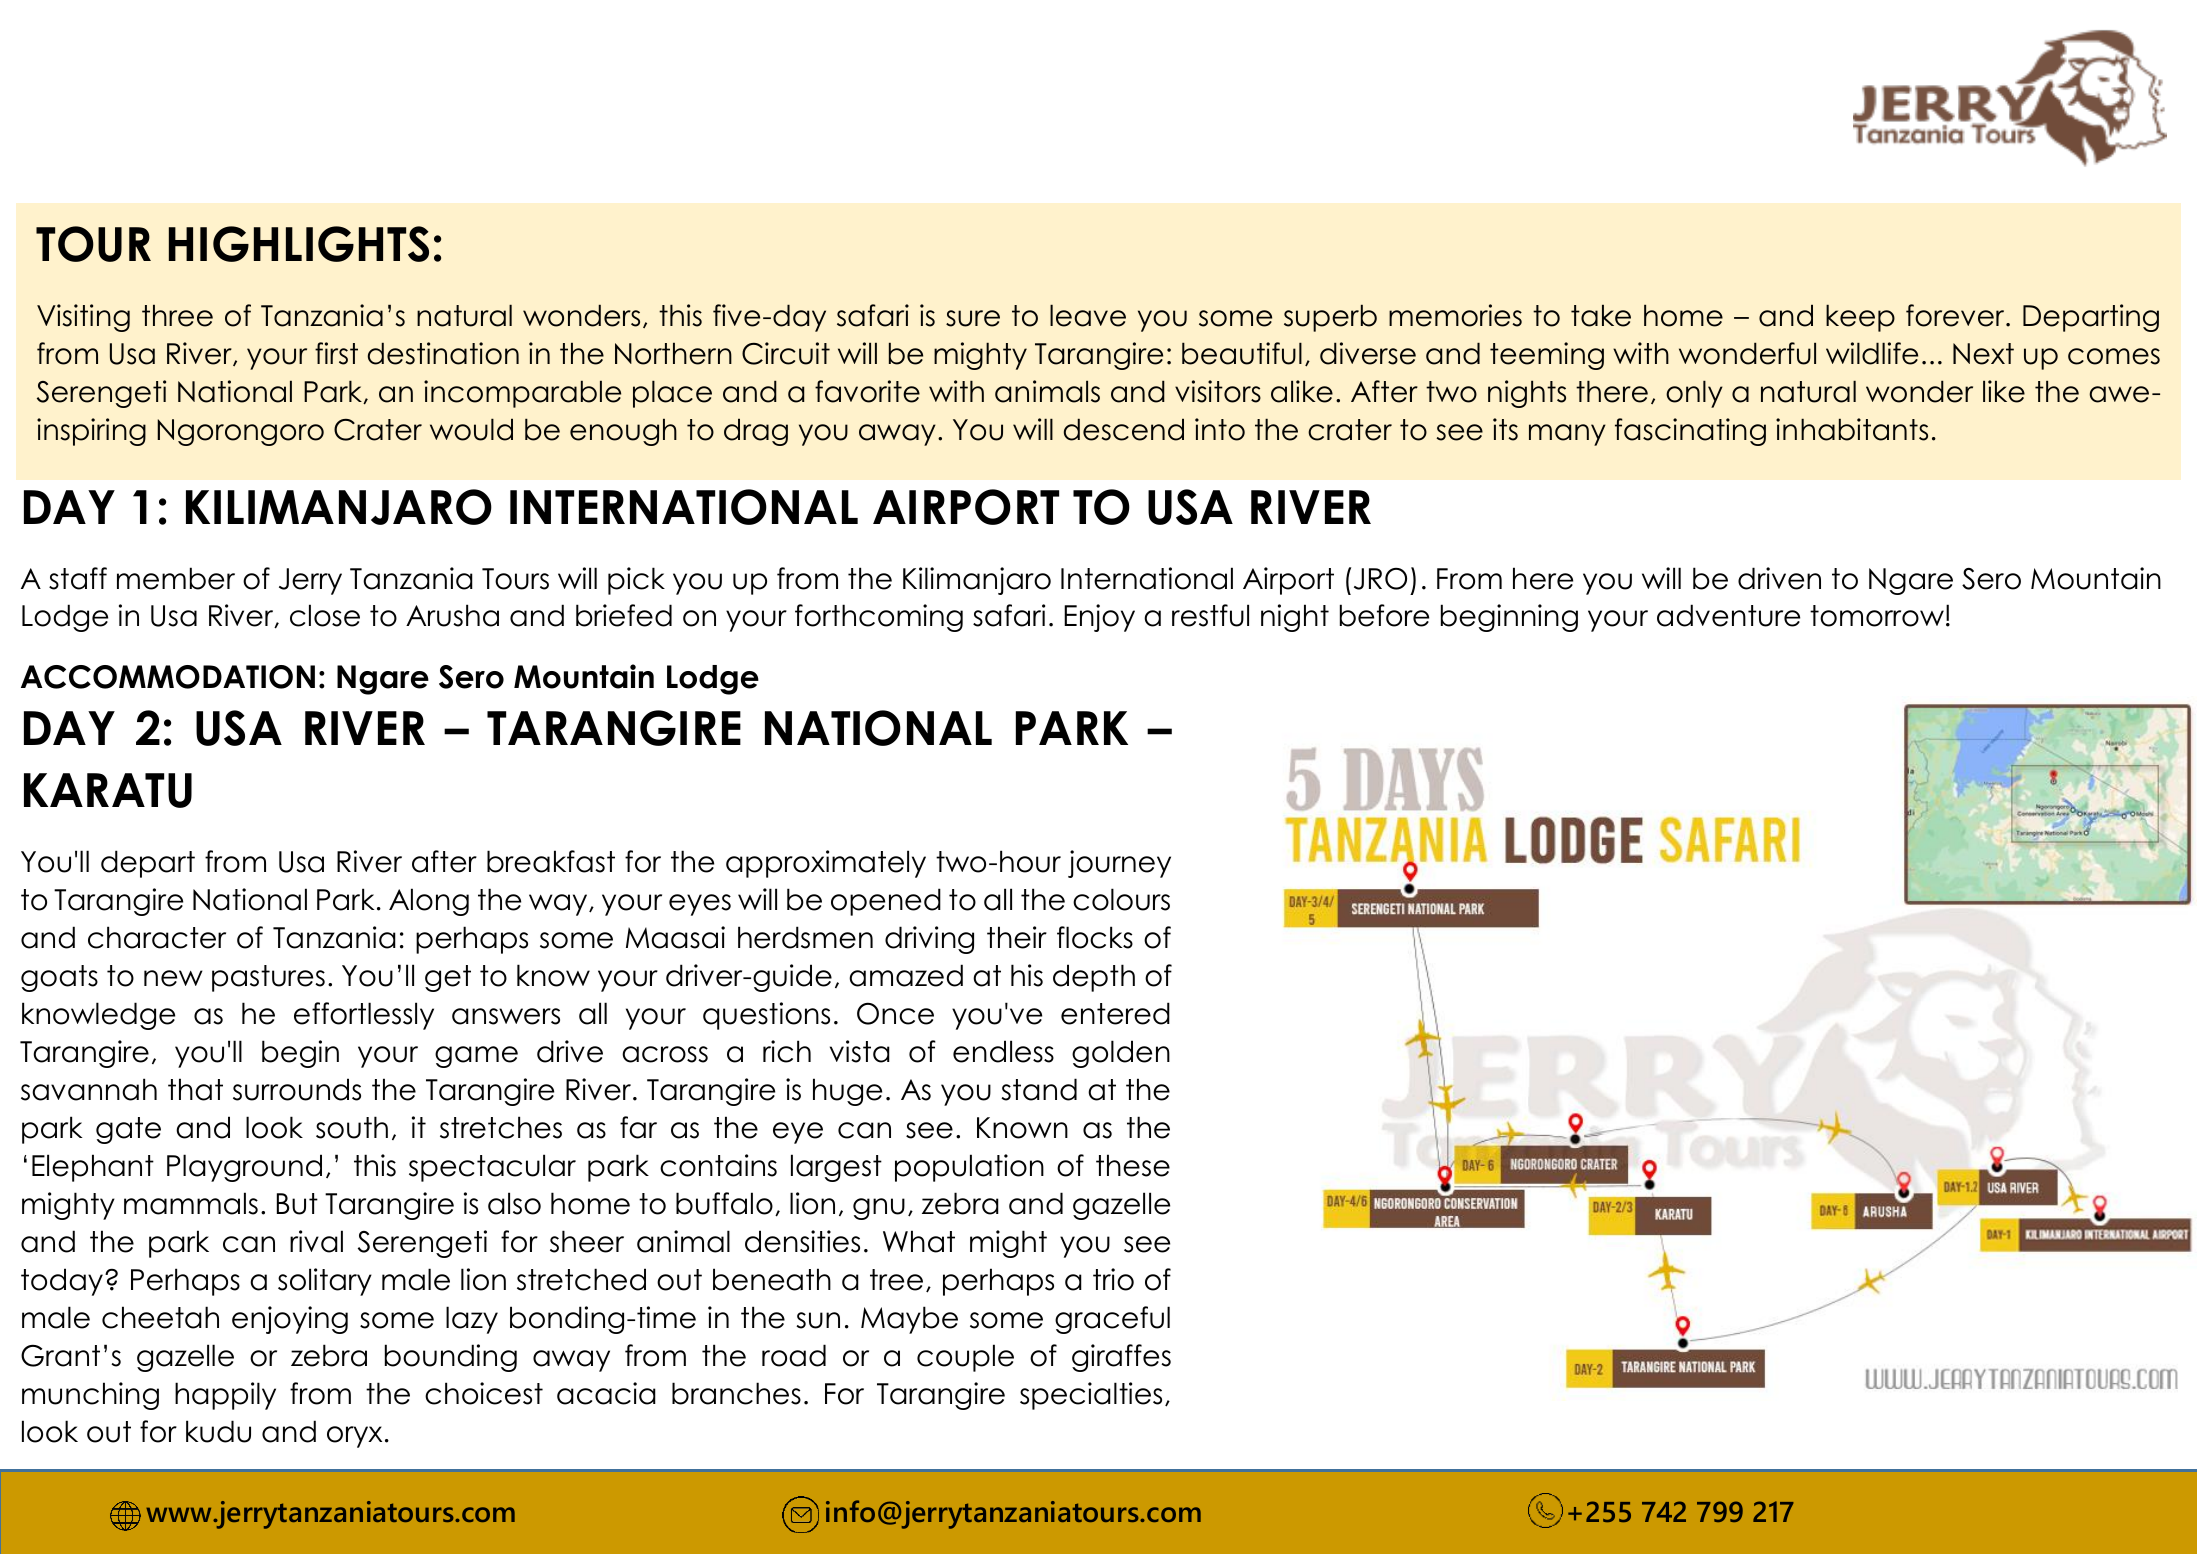 This screenshot has height=1554, width=2197. I want to click on restful, so click(1210, 615).
